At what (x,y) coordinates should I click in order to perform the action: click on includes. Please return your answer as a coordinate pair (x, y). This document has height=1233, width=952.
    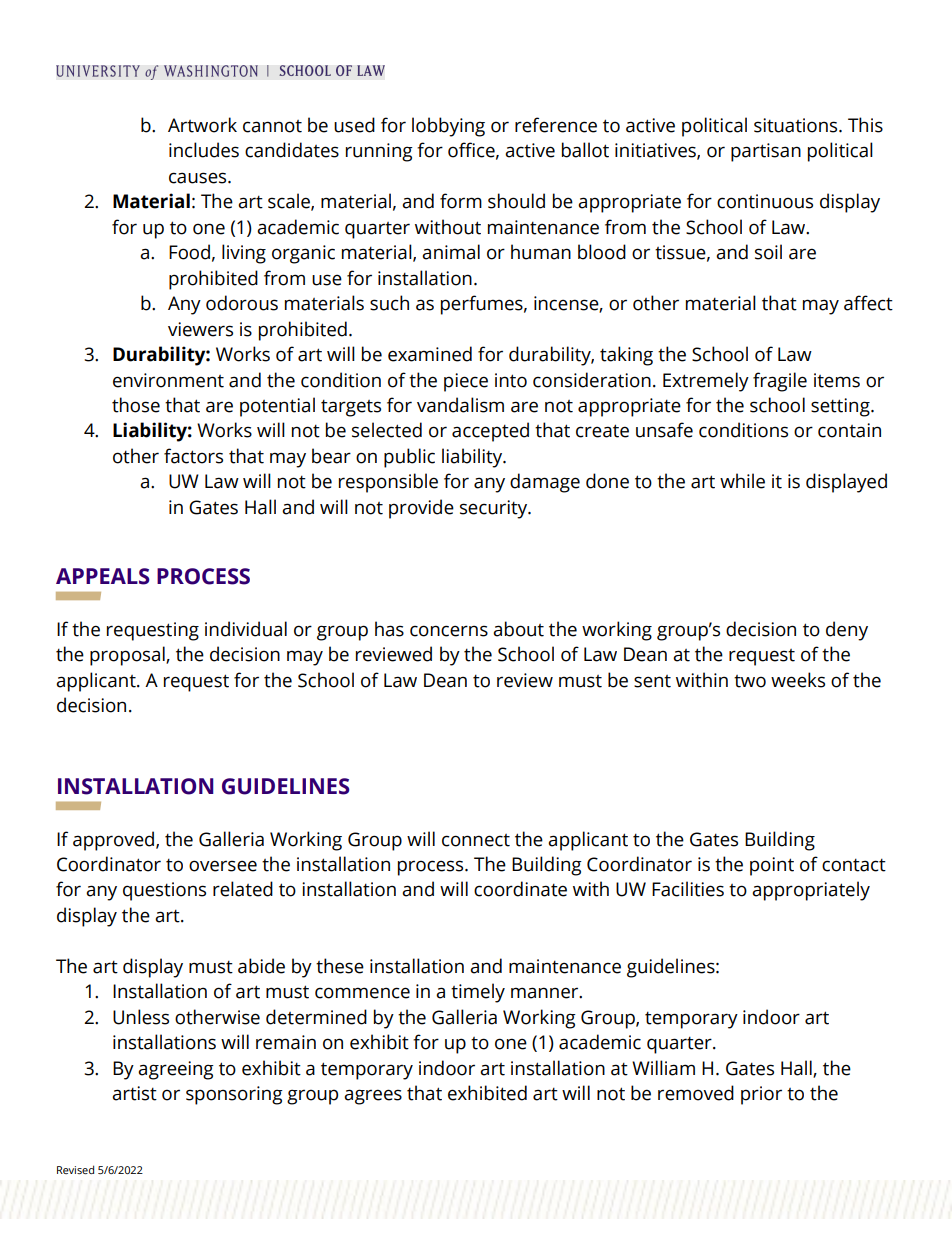
    Looking at the image, I should click on (204, 150).
